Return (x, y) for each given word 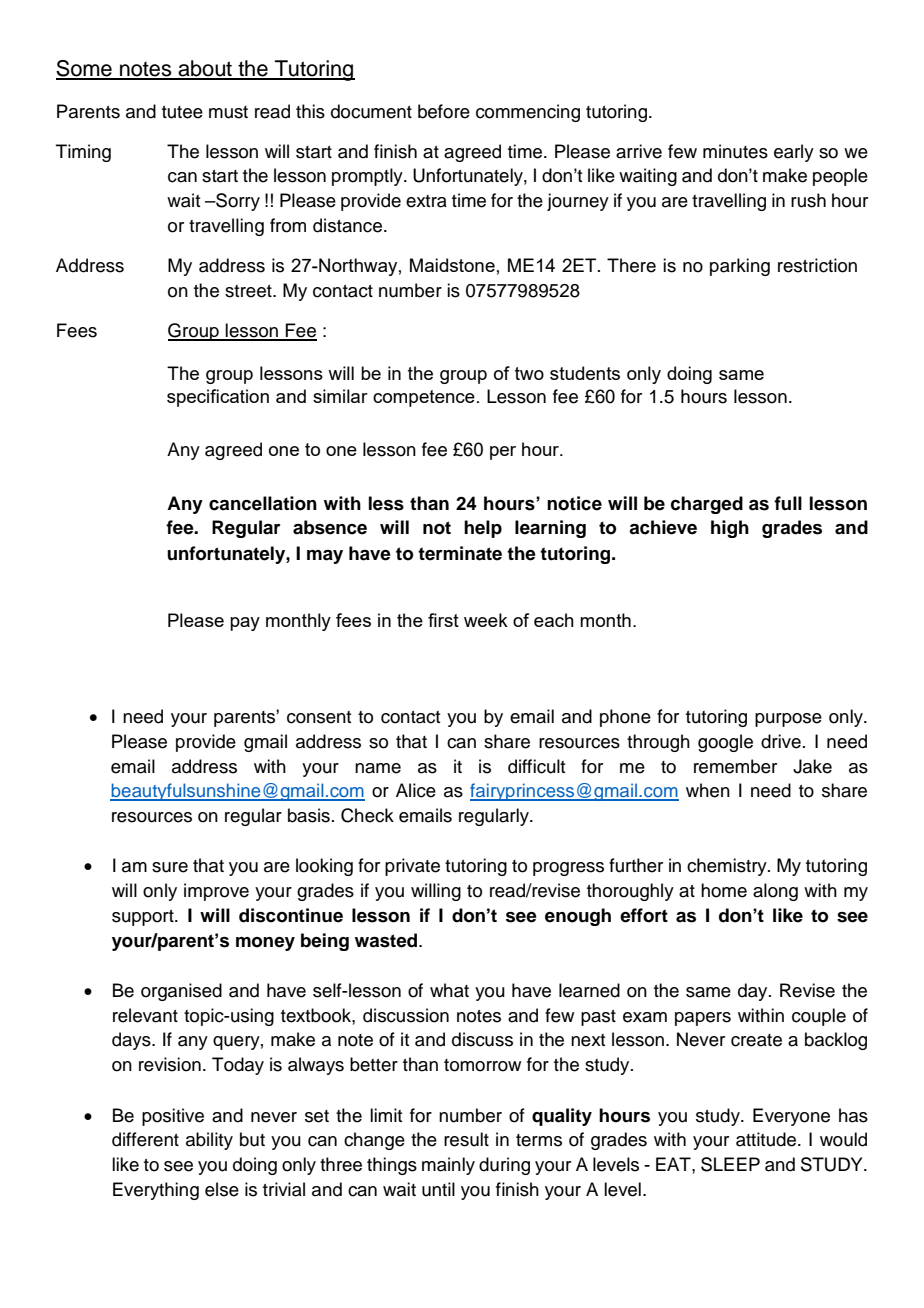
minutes (735, 151)
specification (218, 398)
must (228, 112)
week (486, 620)
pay (245, 624)
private (412, 867)
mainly (448, 1166)
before (444, 111)
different (145, 1139)
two (529, 373)
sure (170, 867)
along (775, 892)
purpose (788, 720)
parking (740, 267)
